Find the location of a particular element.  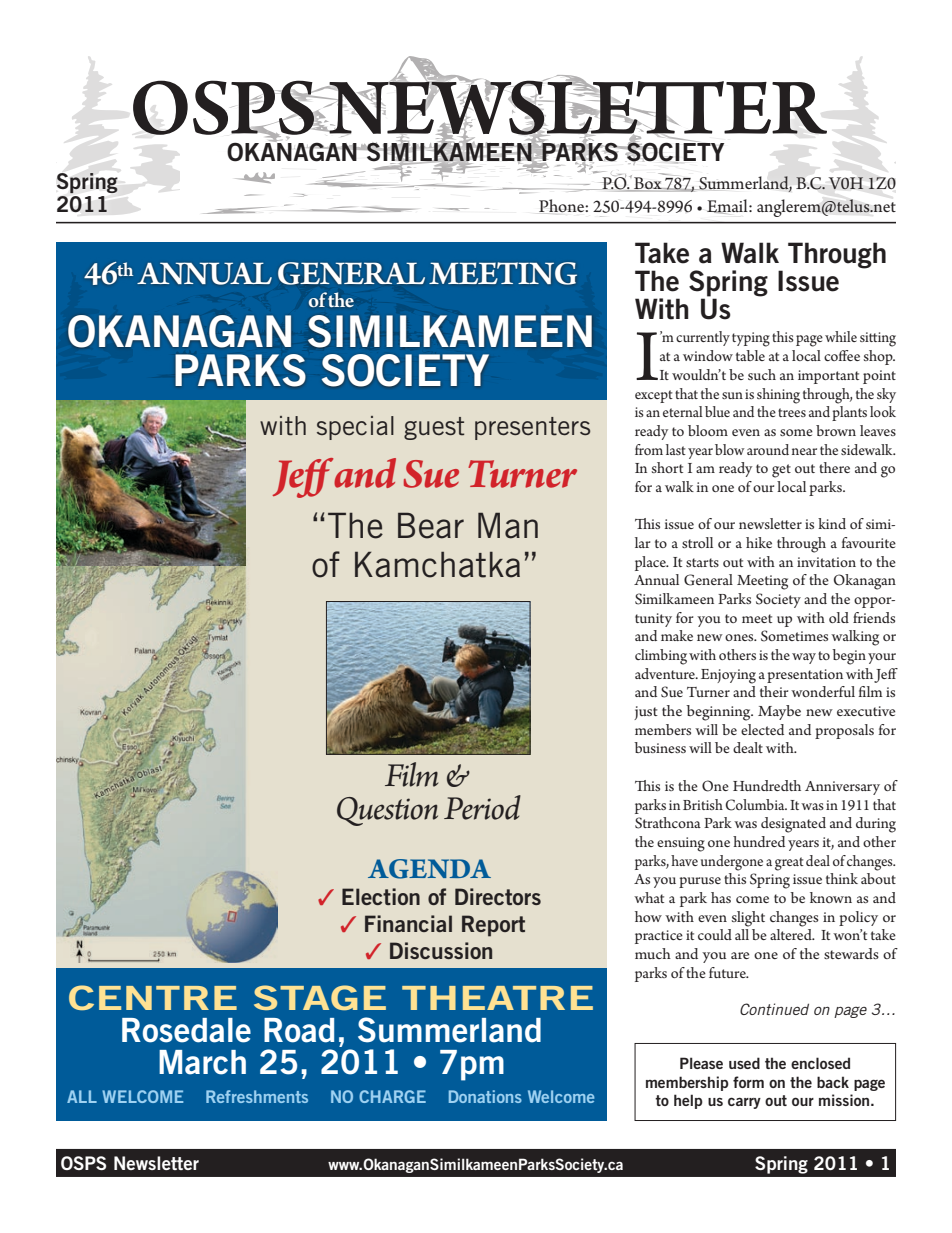

Man is located at coordinates (508, 525).
